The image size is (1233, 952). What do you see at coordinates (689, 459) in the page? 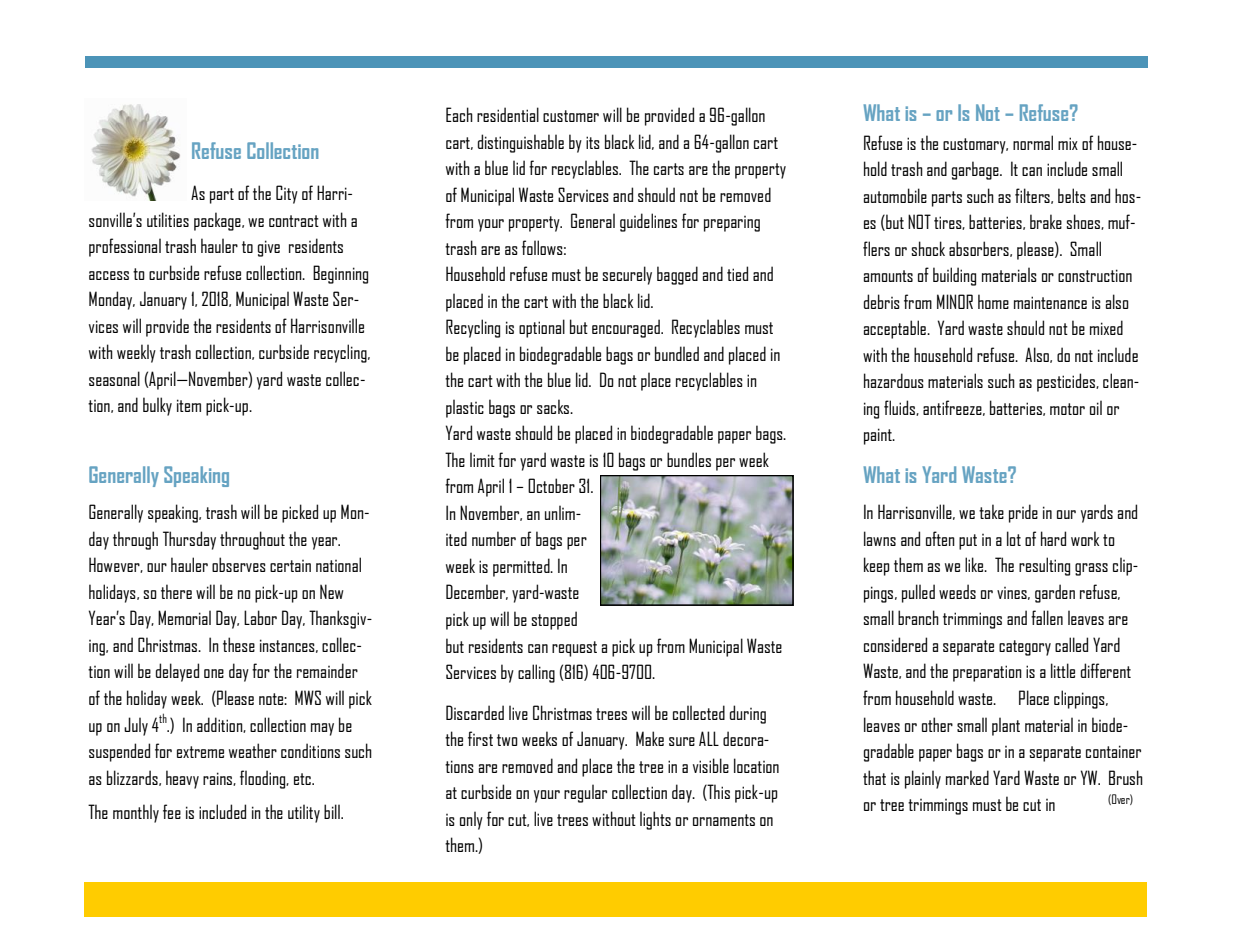
I see `bundles` at bounding box center [689, 459].
